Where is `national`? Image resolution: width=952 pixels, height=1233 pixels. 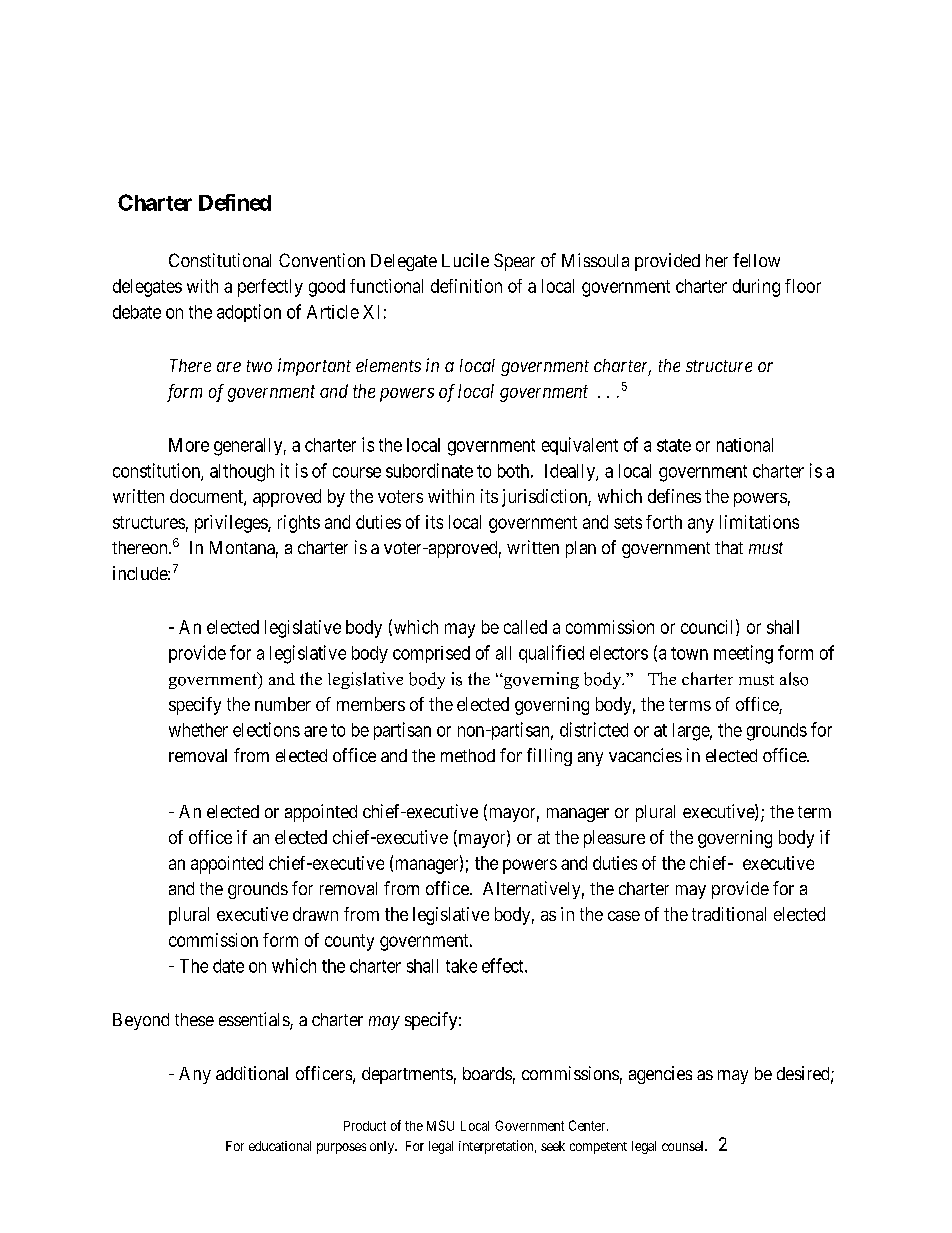
national is located at coordinates (745, 445).
